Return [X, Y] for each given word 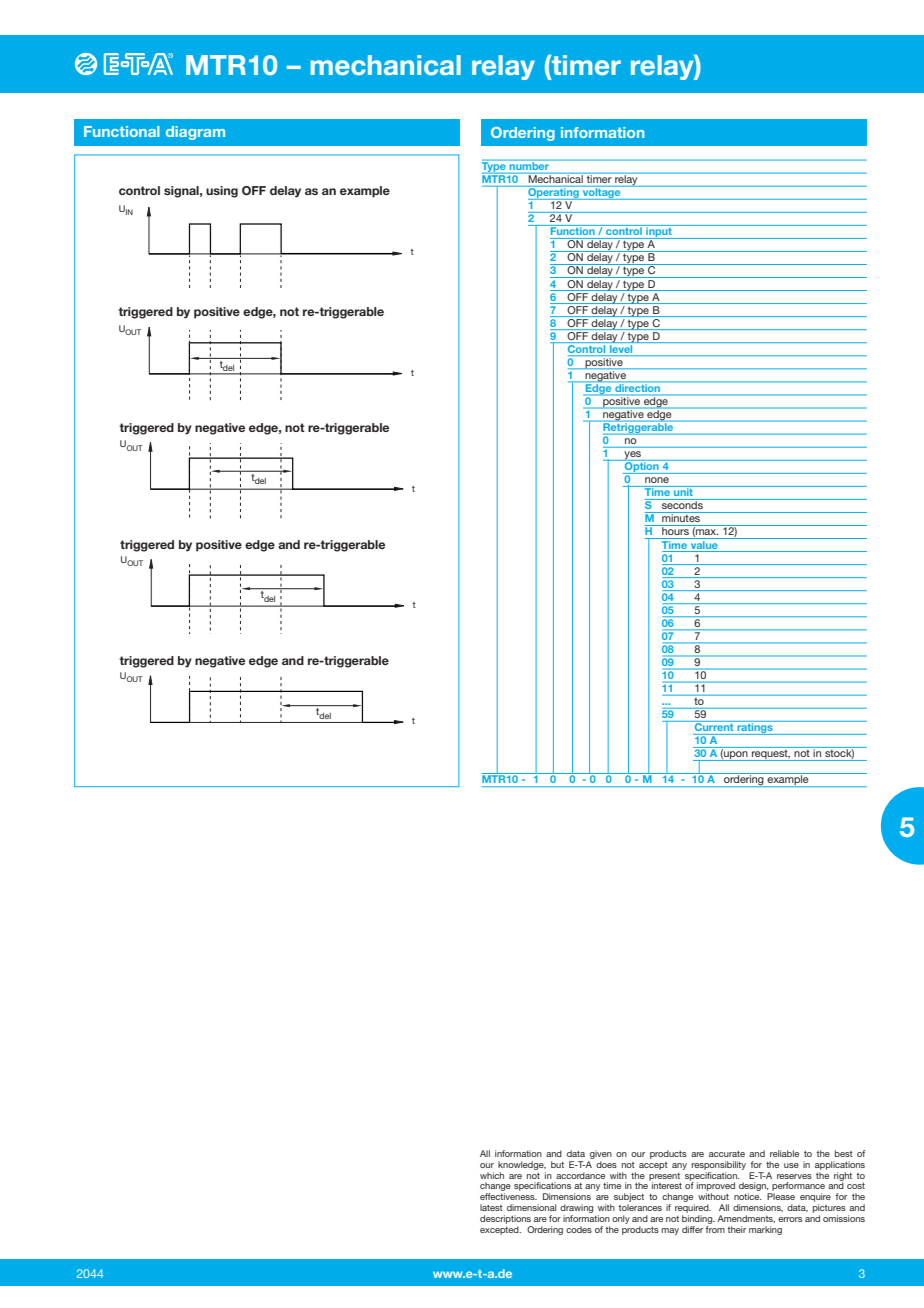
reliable [784, 1153]
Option [642, 467]
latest [491, 1207]
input [659, 232]
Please [781, 1196]
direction [638, 388]
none [657, 480]
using [222, 192]
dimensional [532, 1207]
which [492, 1175]
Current [714, 726]
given [601, 1154]
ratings [755, 728]
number [529, 166]
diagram [195, 133]
